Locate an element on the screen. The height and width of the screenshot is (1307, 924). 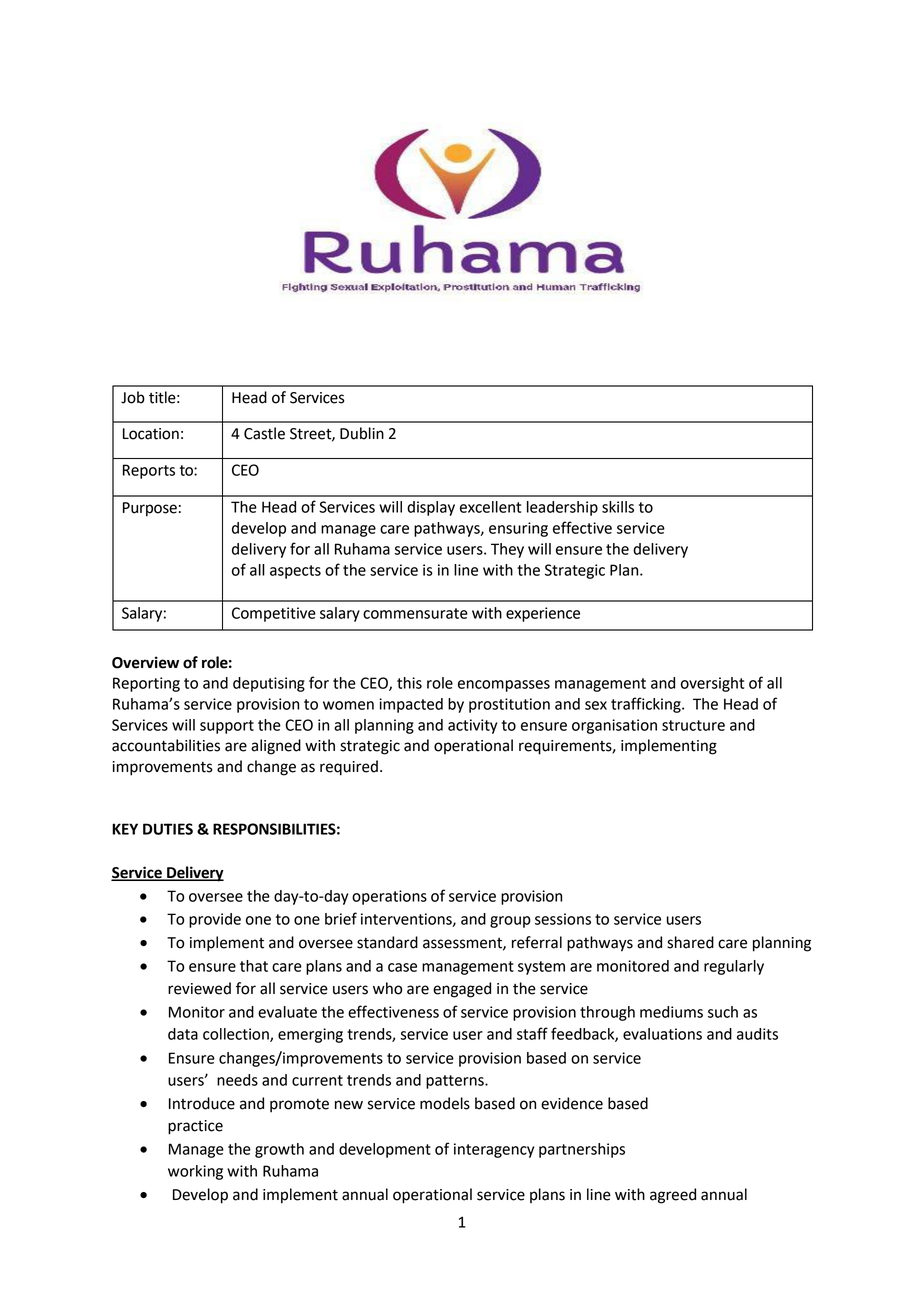
mediums is located at coordinates (671, 1012).
